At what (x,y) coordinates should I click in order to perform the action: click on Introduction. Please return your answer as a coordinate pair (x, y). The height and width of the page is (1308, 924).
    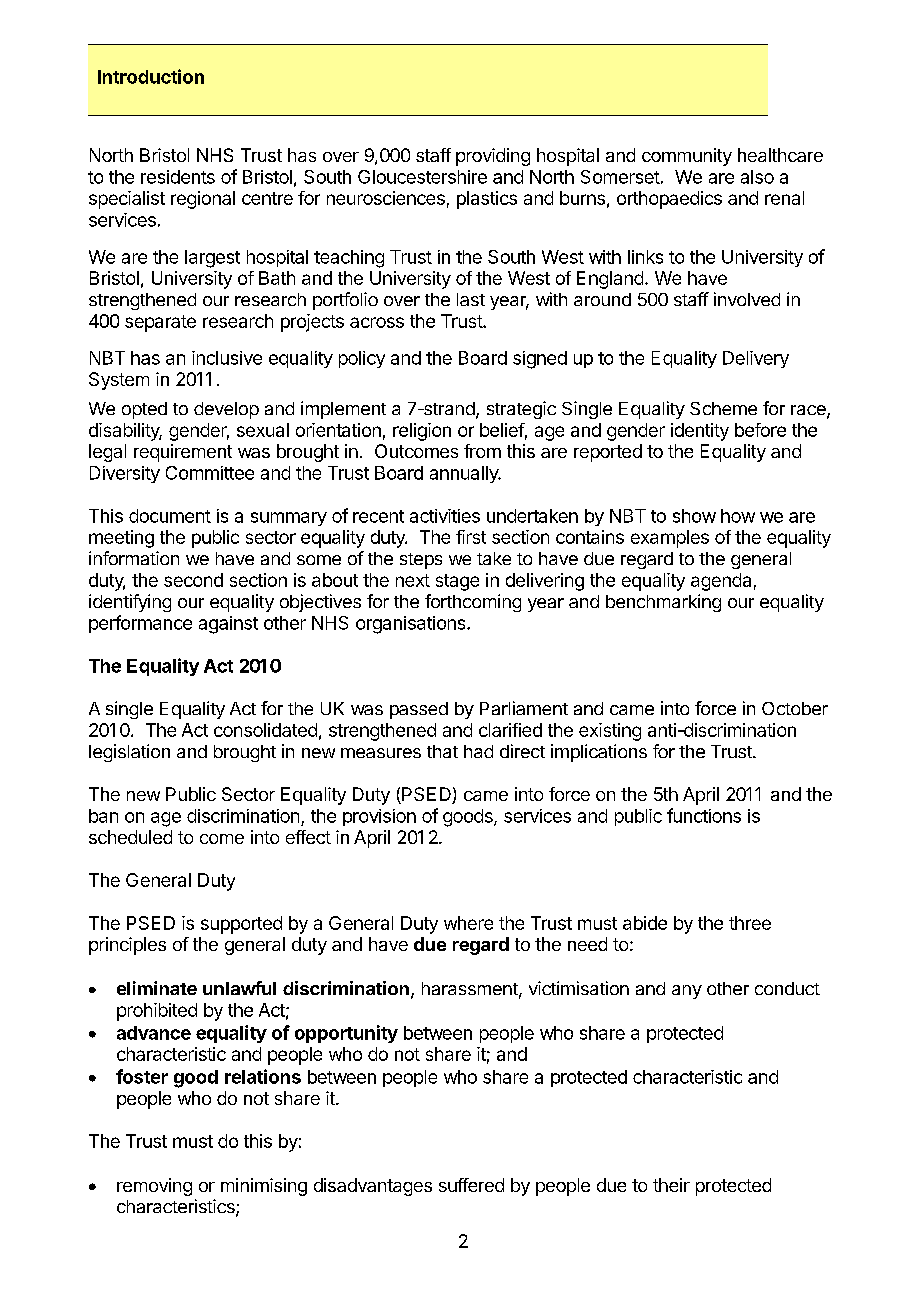
    Looking at the image, I should click on (151, 76).
